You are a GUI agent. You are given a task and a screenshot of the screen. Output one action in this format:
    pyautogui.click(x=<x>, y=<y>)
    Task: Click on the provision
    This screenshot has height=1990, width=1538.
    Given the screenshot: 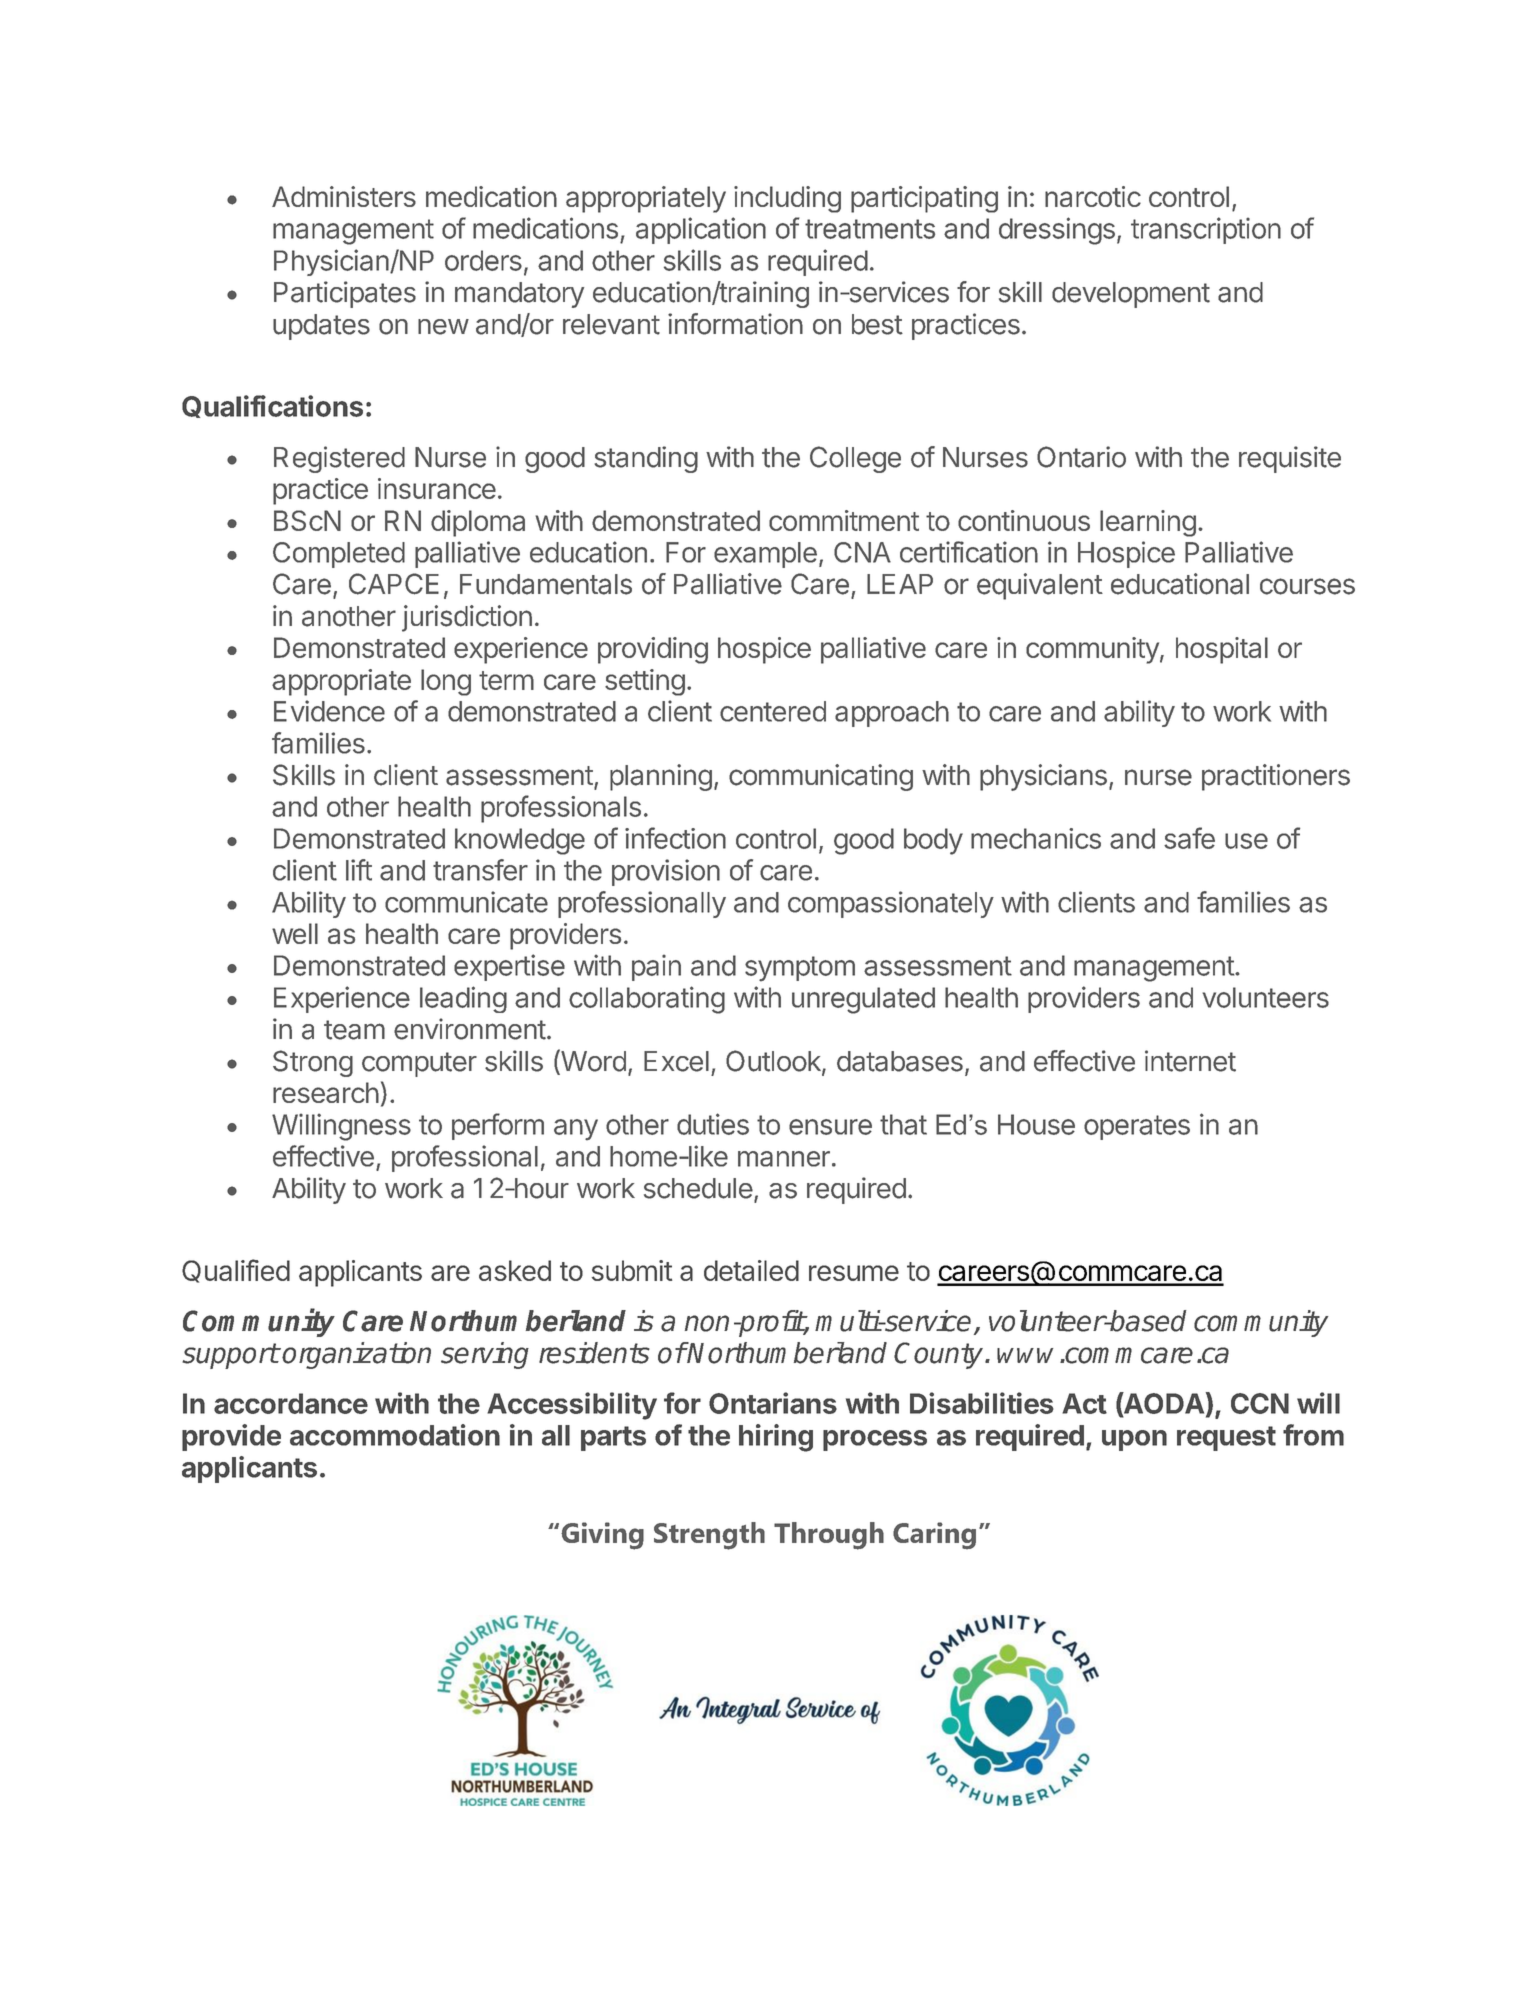 What is the action you would take?
    pyautogui.click(x=666, y=872)
